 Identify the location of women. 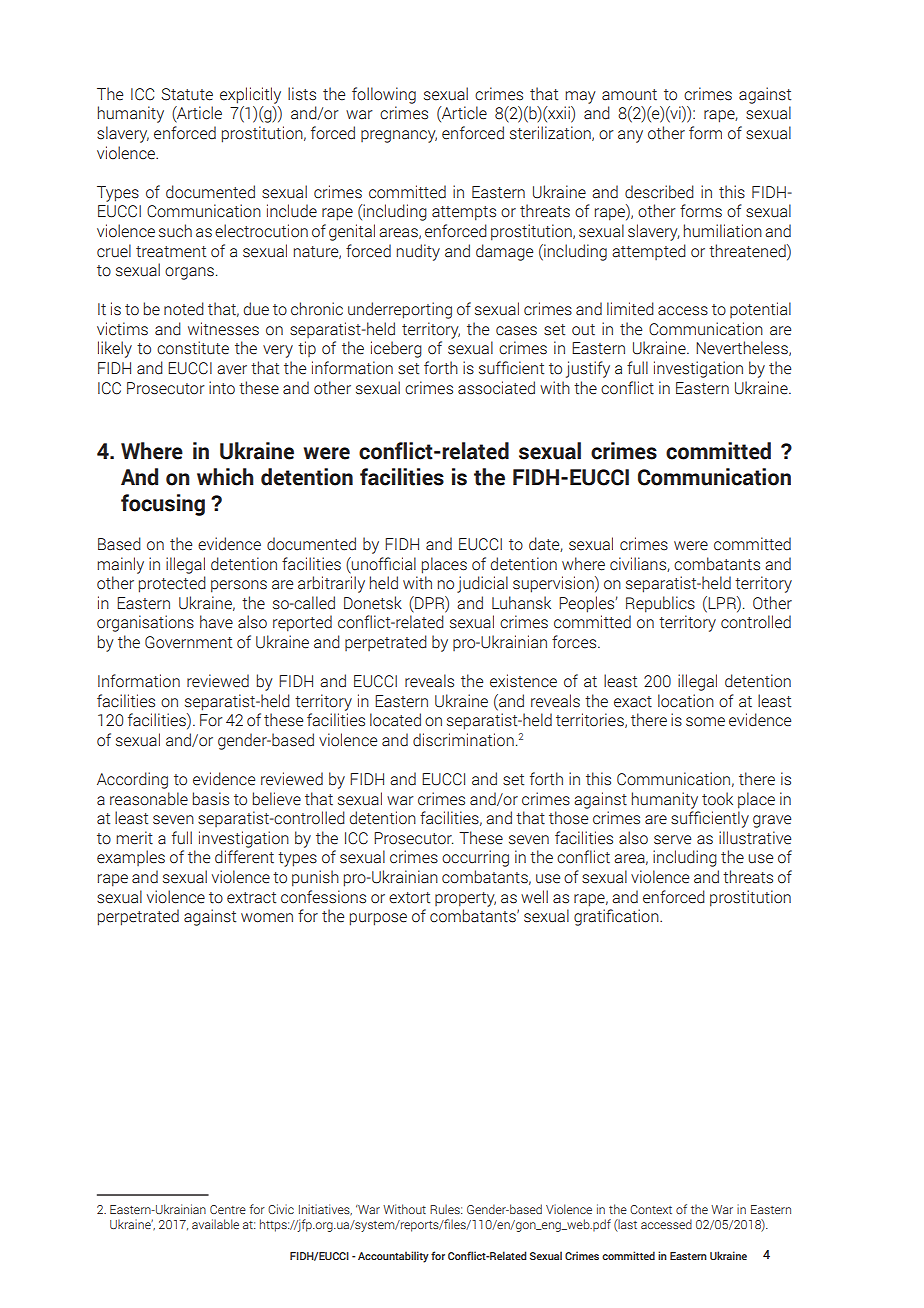
(267, 918).
